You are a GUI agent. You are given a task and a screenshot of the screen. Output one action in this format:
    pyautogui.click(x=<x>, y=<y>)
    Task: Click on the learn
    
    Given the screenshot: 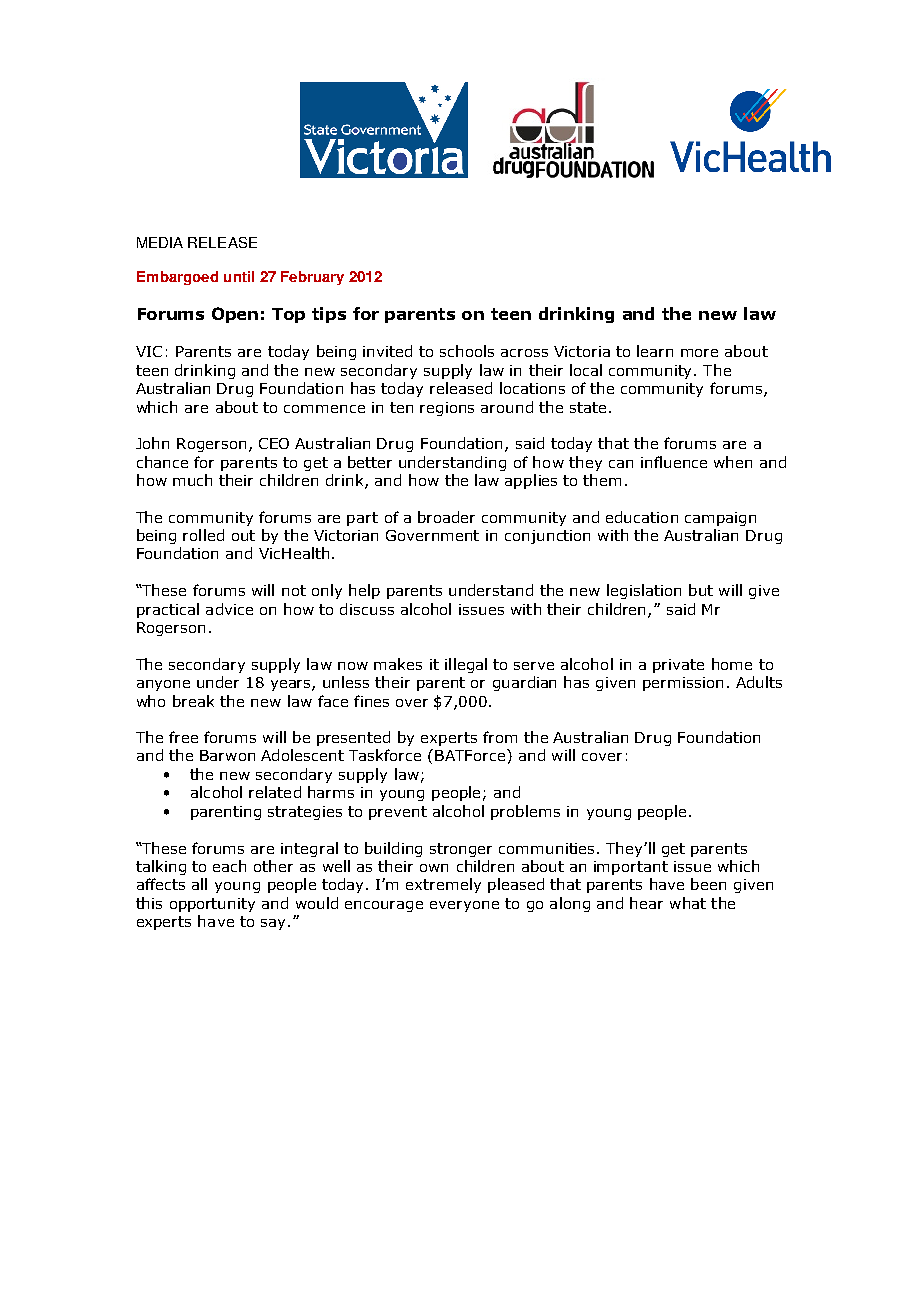 What is the action you would take?
    pyautogui.click(x=655, y=351)
